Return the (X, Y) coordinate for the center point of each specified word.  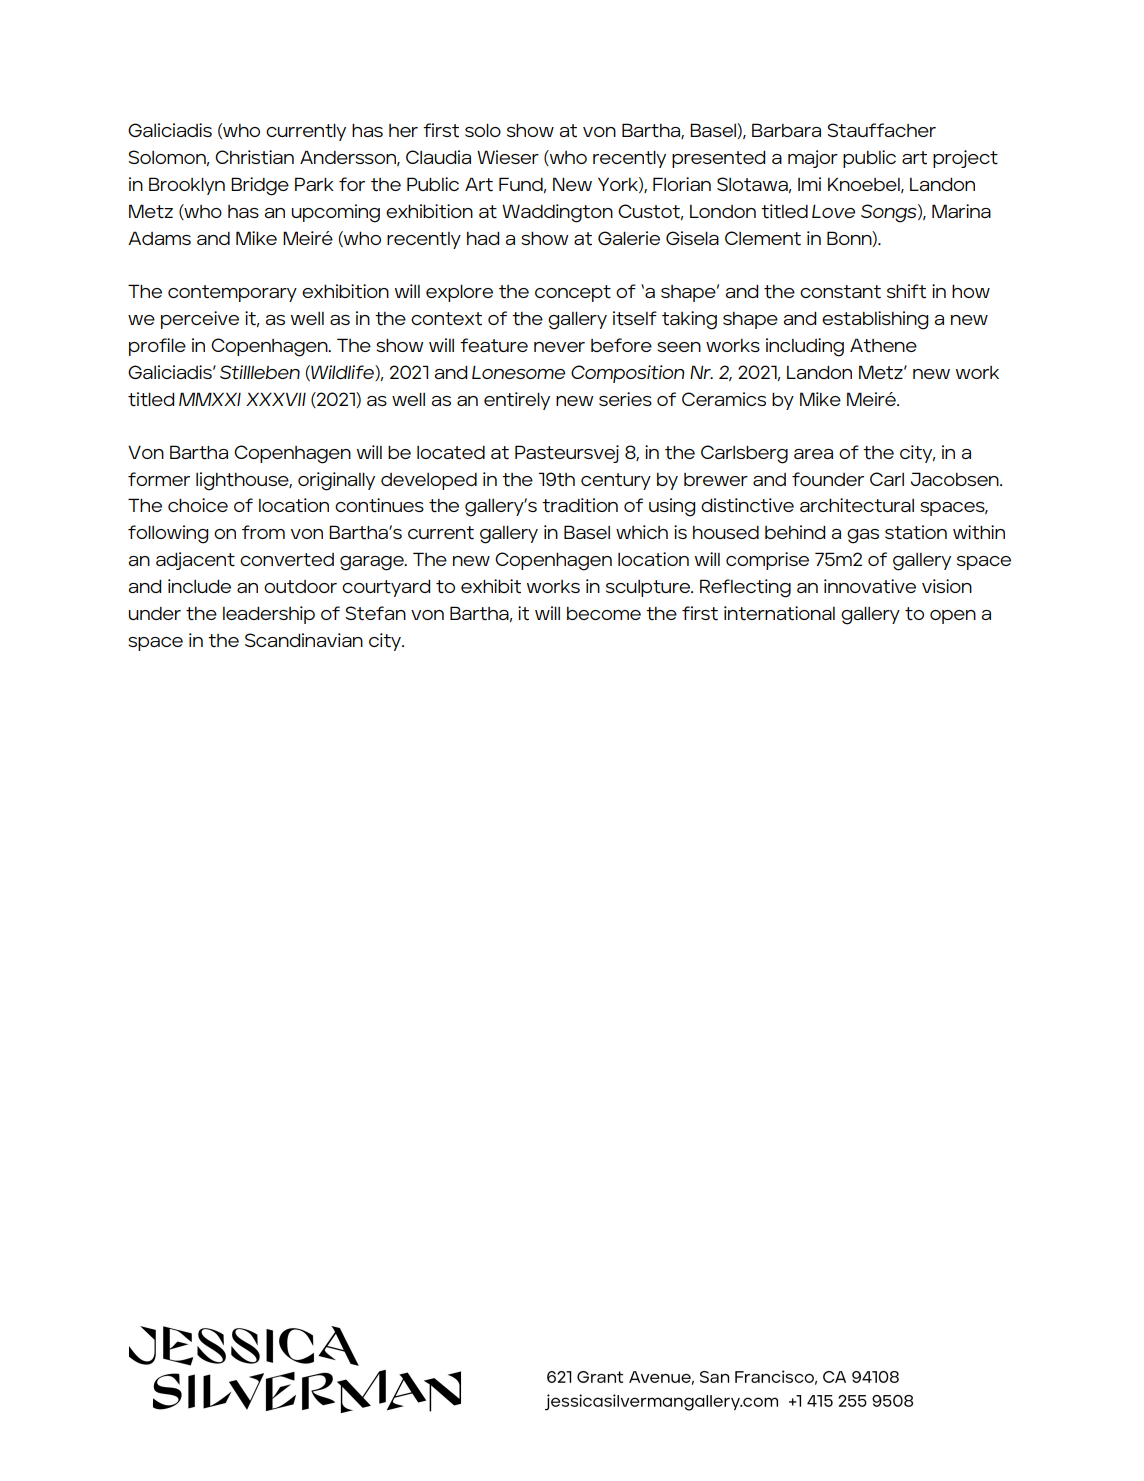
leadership (269, 615)
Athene (883, 345)
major (813, 159)
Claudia (438, 157)
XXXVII (276, 399)
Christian (254, 157)
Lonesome (518, 372)
